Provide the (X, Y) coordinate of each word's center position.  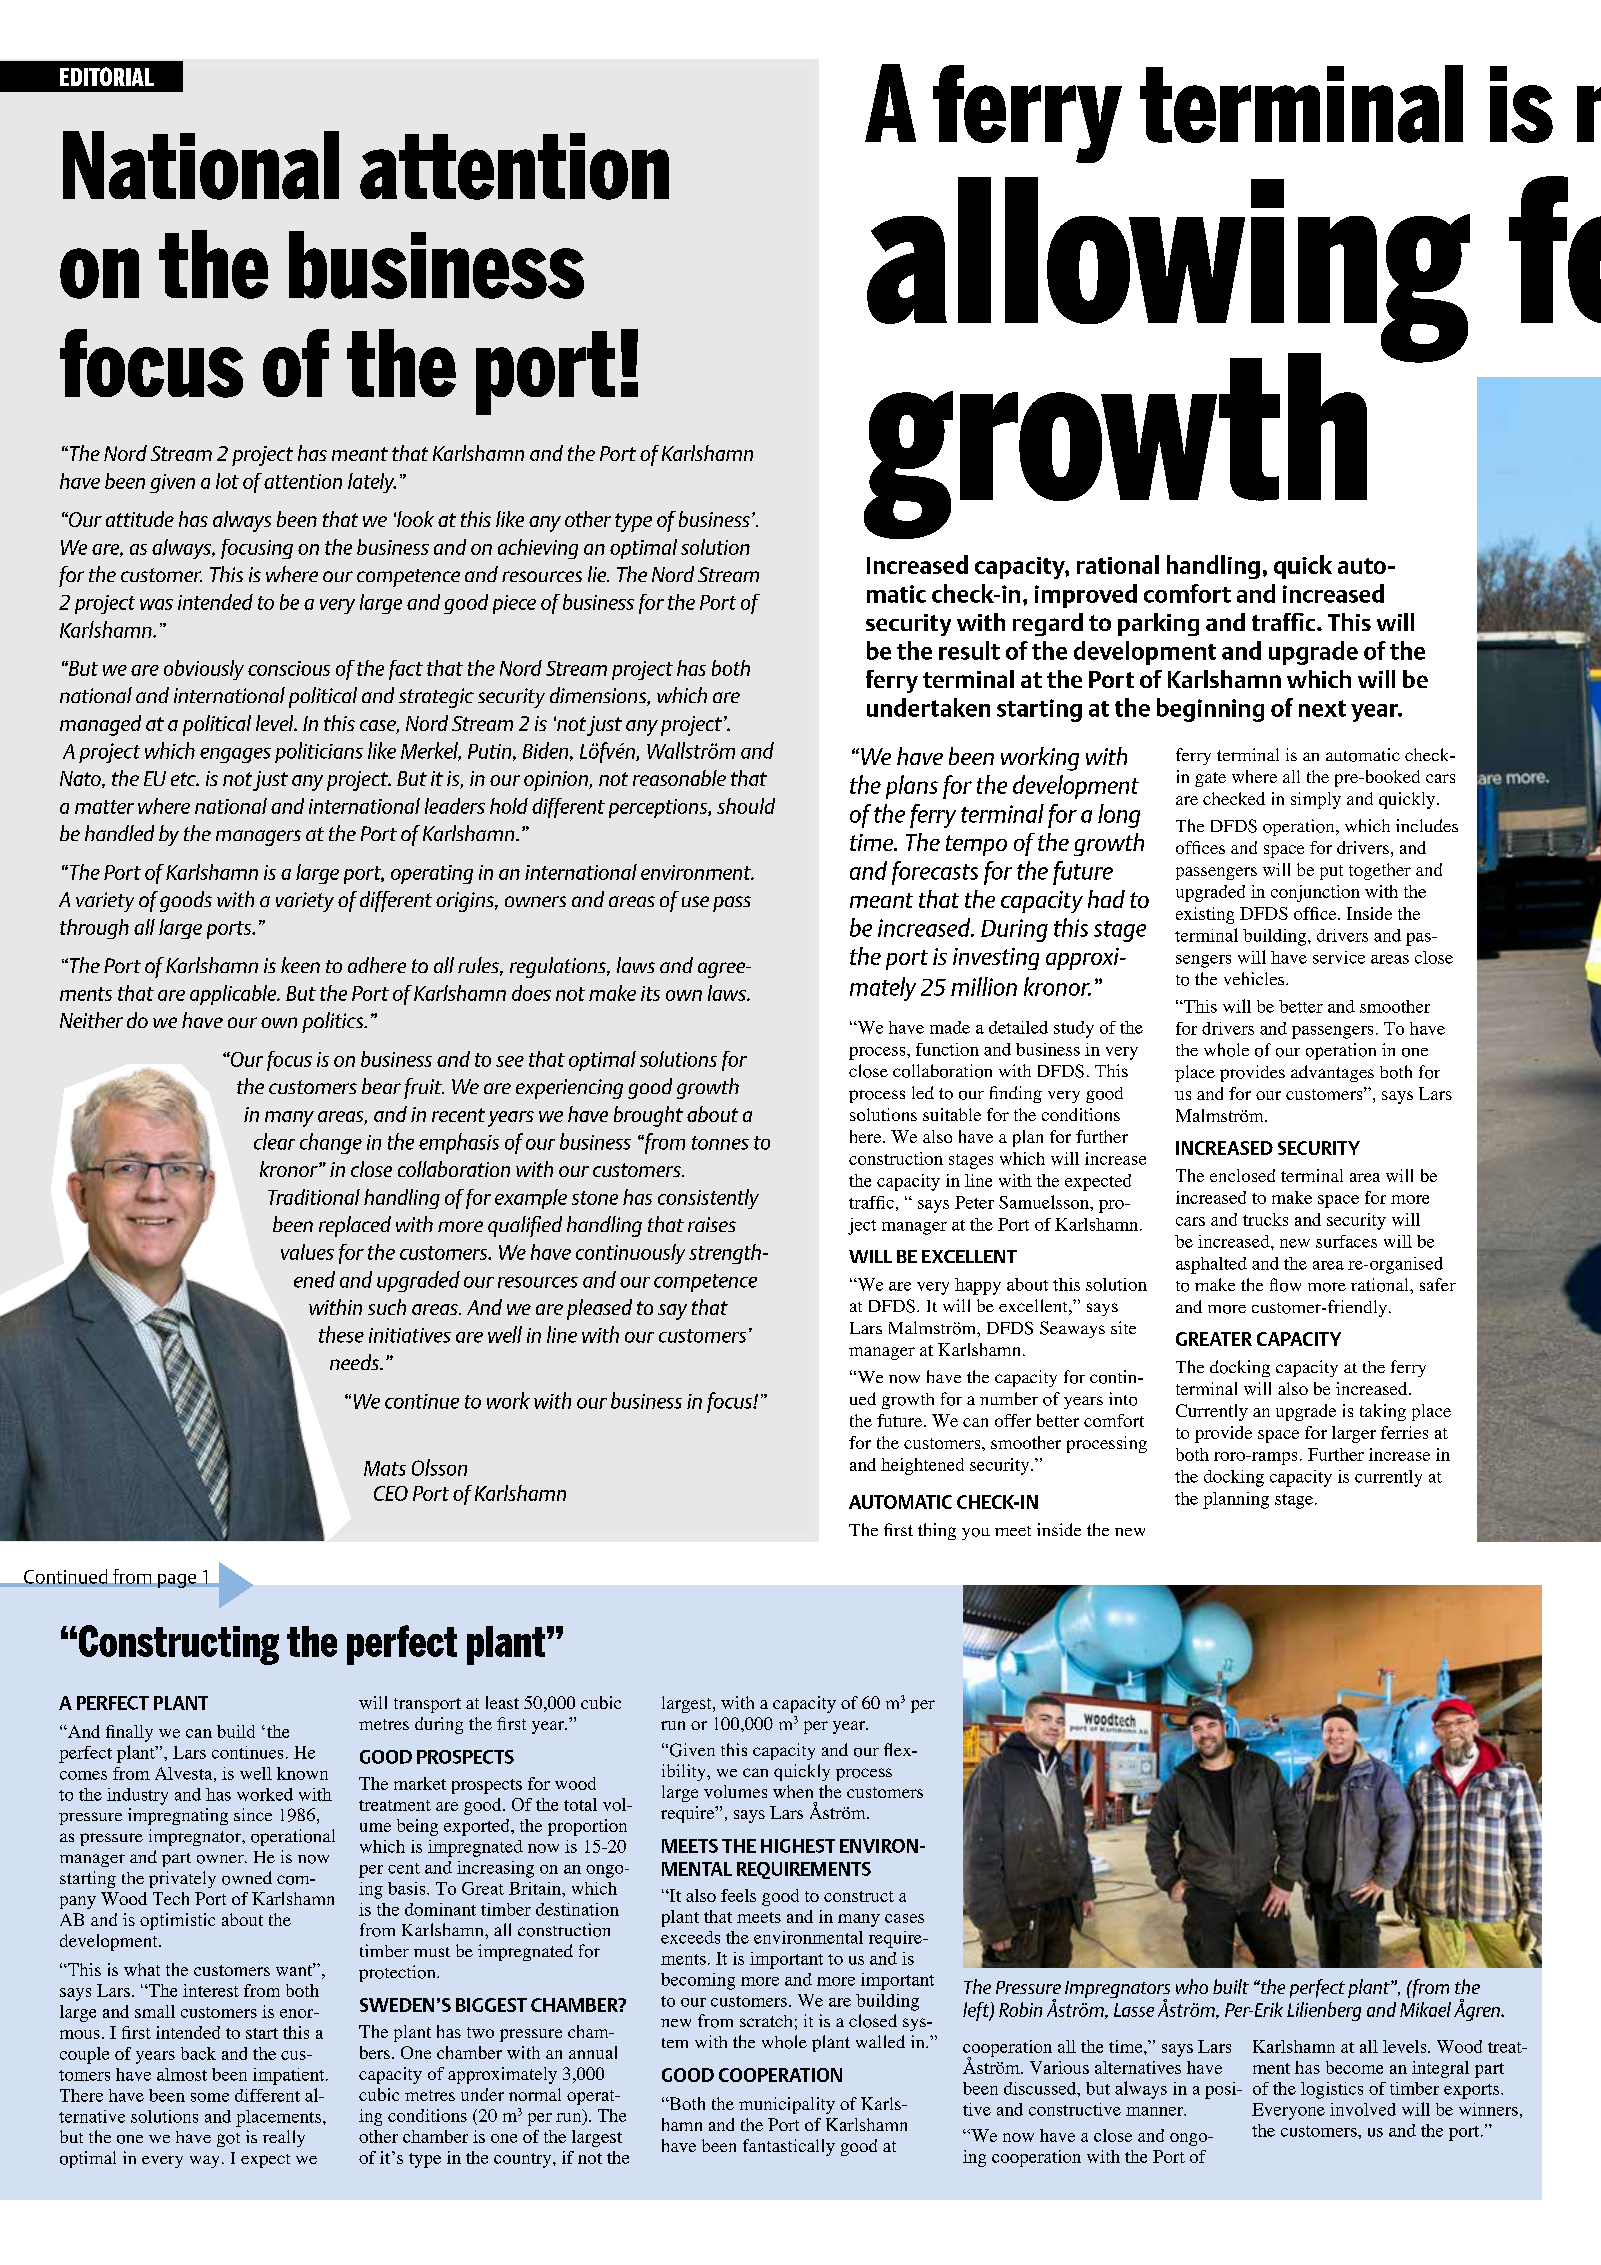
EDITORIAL (107, 76)
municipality (787, 2105)
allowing (1168, 271)
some (210, 2097)
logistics (1332, 2090)
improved (1086, 596)
